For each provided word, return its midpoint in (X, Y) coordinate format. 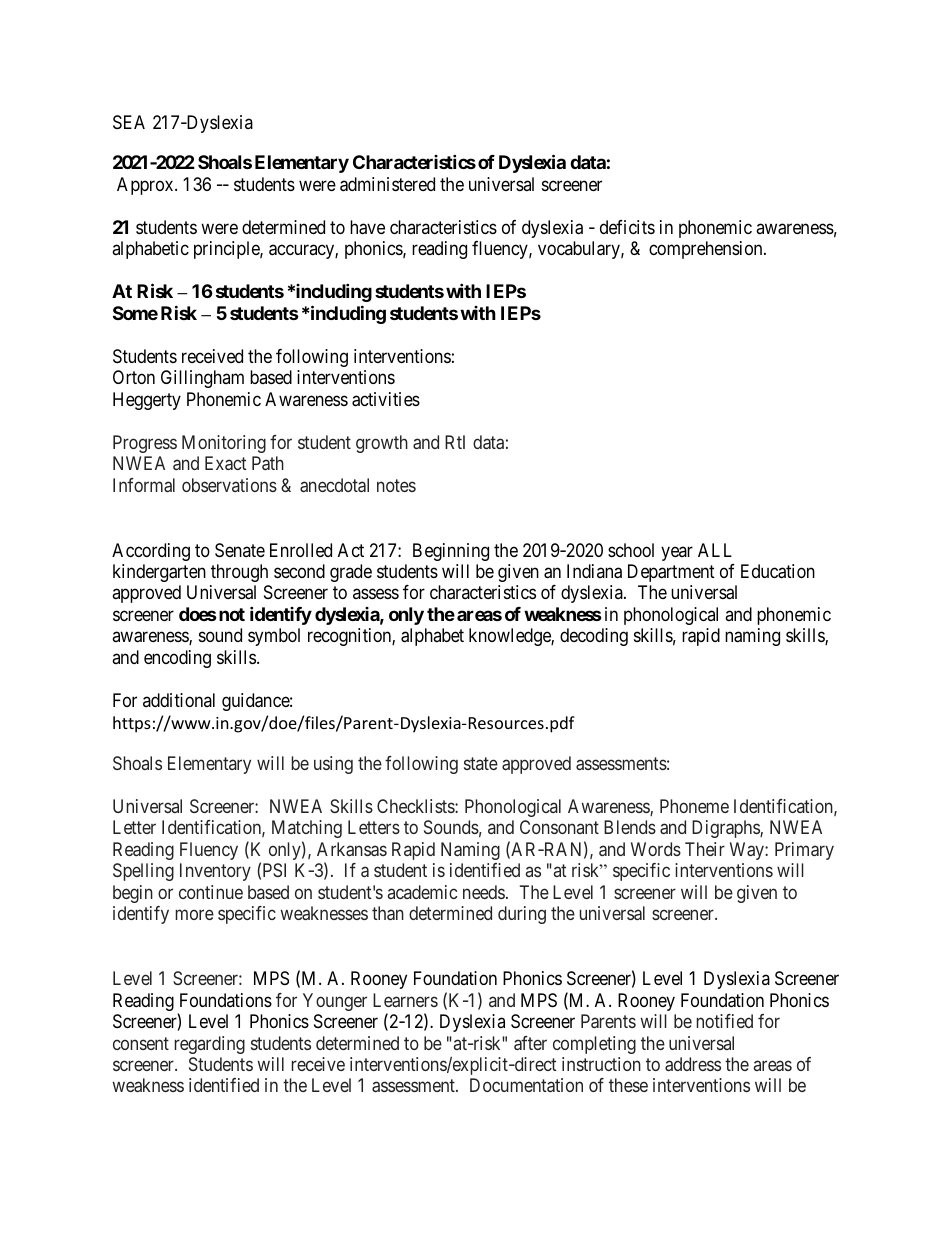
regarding (210, 1045)
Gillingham (202, 379)
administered (387, 184)
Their (705, 849)
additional (179, 700)
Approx (146, 186)
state (481, 763)
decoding (594, 637)
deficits (627, 227)
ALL (715, 550)
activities (386, 399)
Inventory (215, 872)
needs (484, 892)
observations (229, 485)
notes (396, 485)
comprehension (707, 250)
